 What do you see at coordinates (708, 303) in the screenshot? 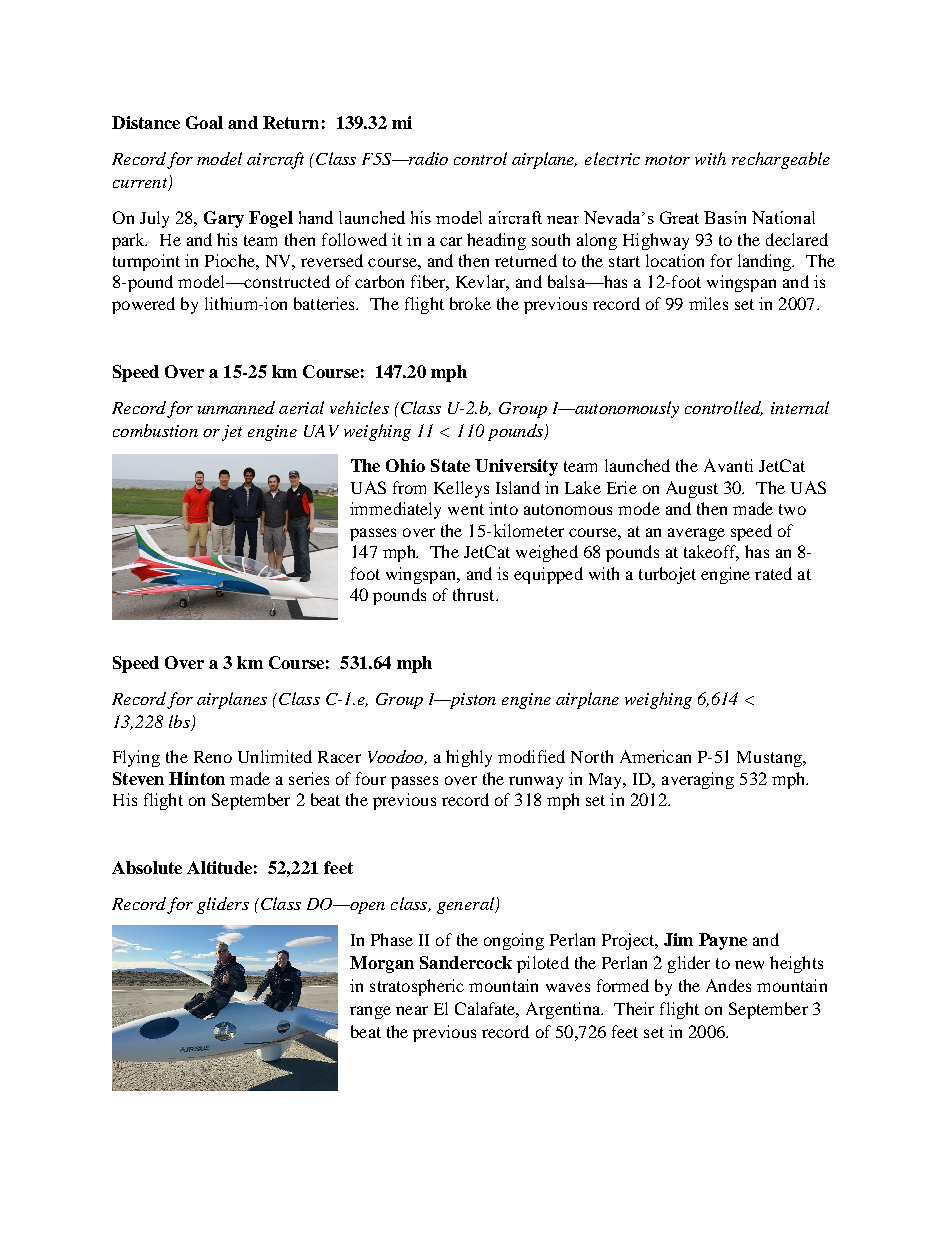
I see `miles` at bounding box center [708, 303].
